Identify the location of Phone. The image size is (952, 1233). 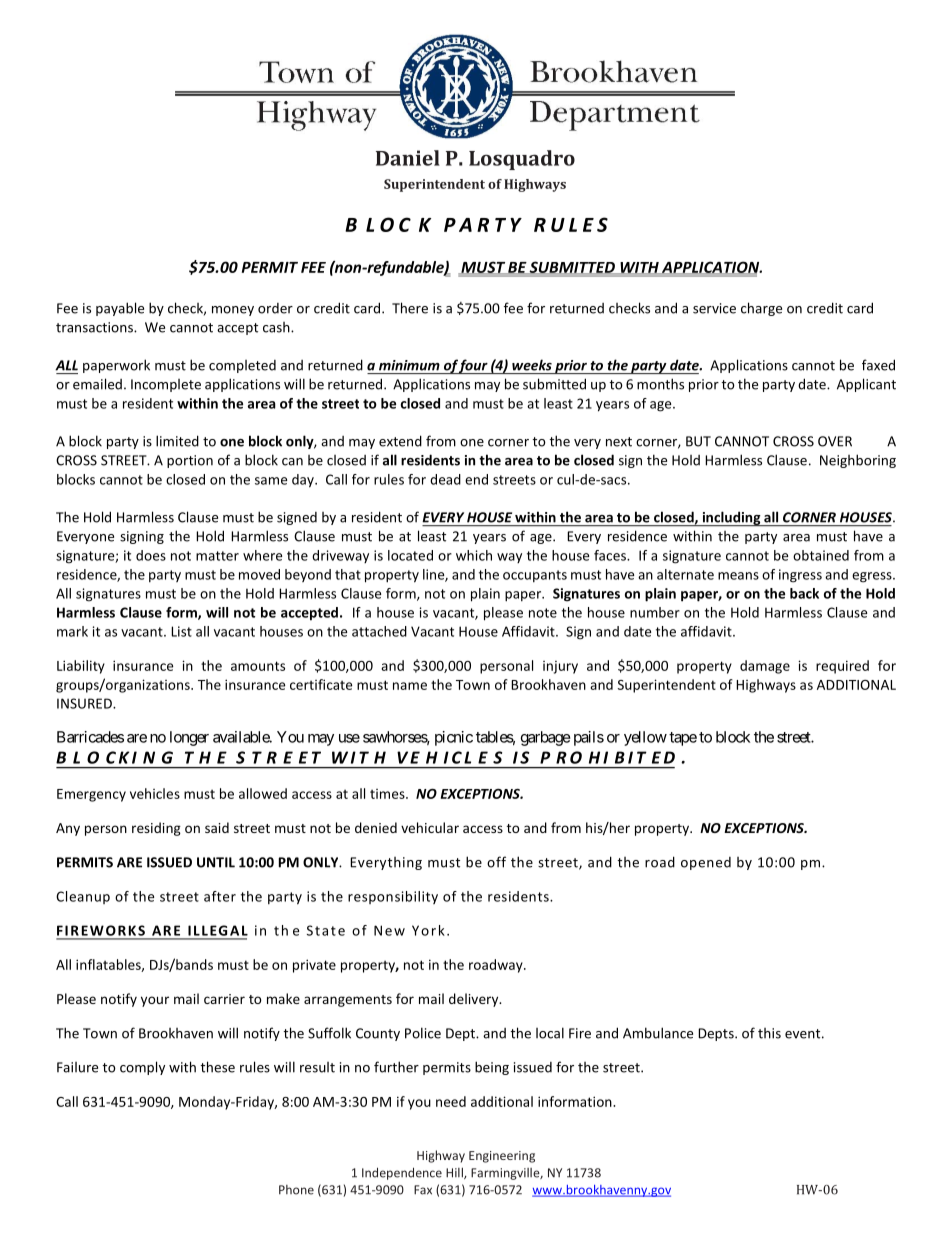
(296, 1190).
